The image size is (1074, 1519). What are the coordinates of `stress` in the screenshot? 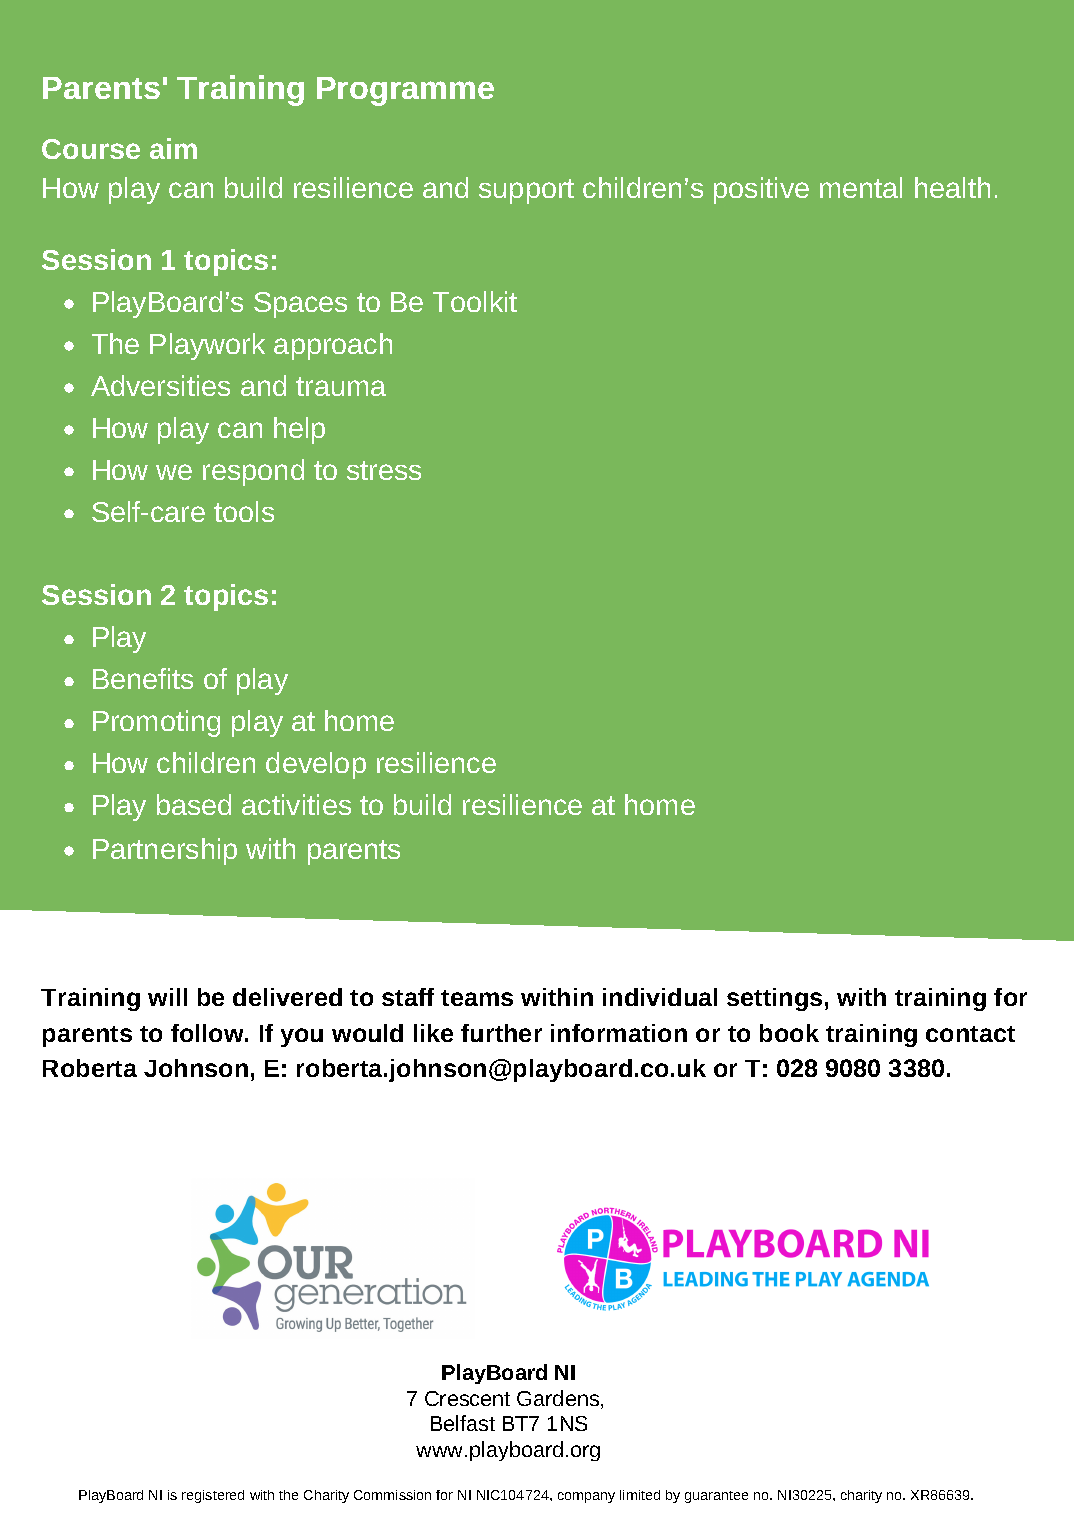 It's located at (384, 470).
